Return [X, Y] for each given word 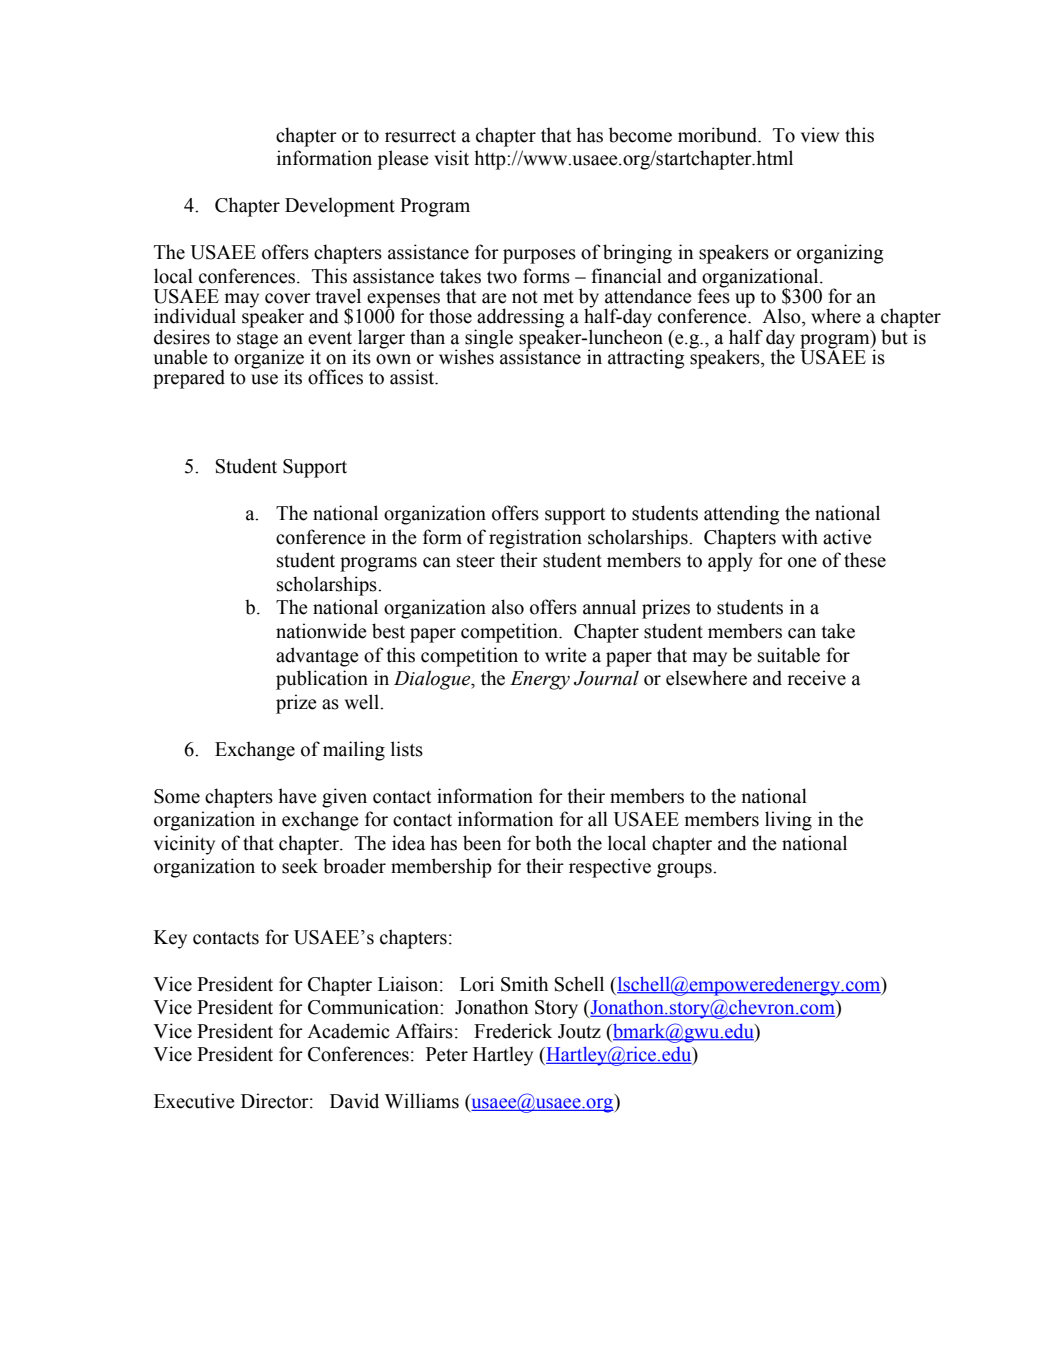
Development [340, 207]
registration [535, 539]
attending [741, 515]
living [788, 821]
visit [451, 158]
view [820, 135]
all [598, 819]
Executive [194, 1101]
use [264, 379]
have [297, 796]
